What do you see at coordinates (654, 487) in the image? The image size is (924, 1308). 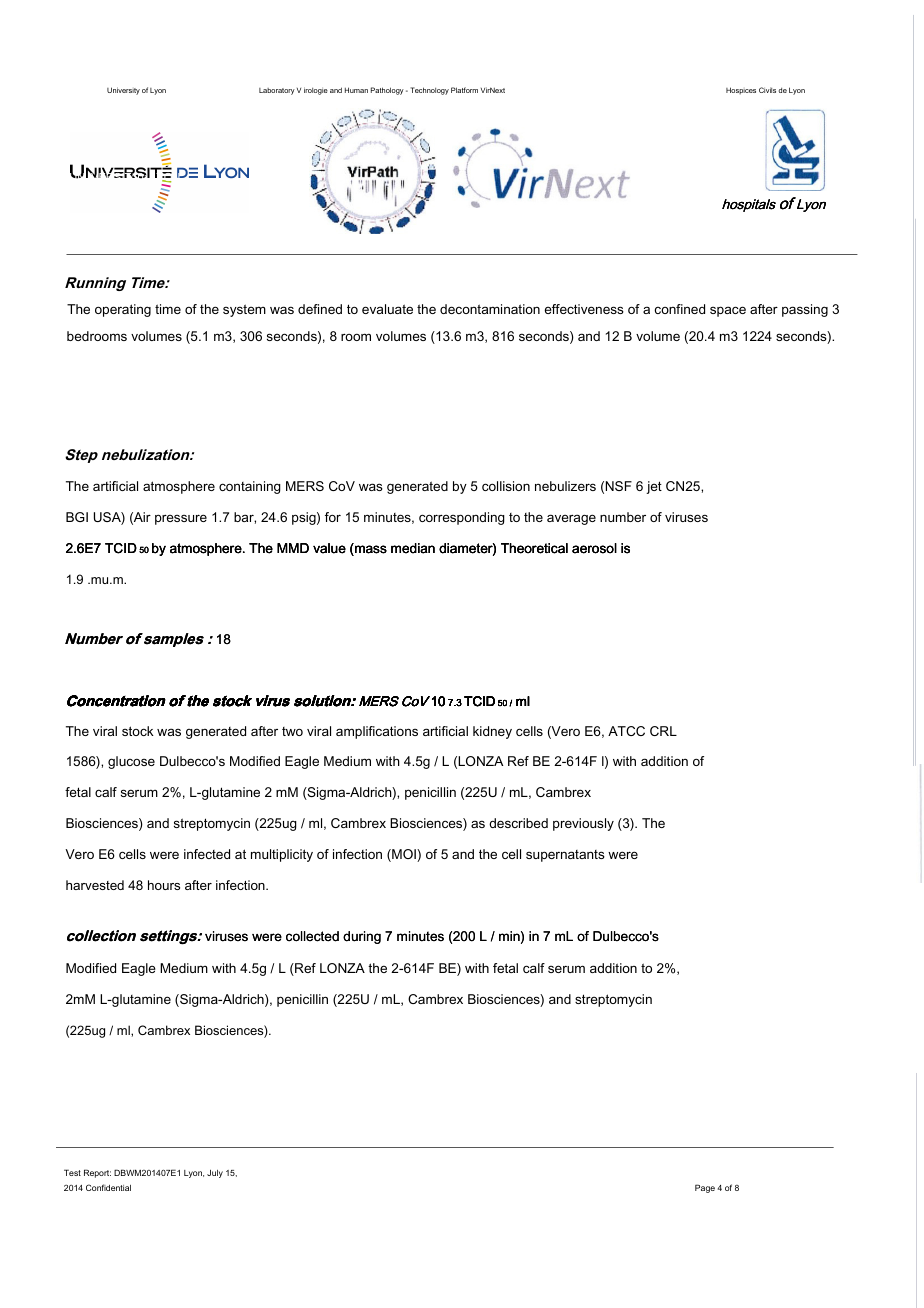 I see `jet` at bounding box center [654, 487].
